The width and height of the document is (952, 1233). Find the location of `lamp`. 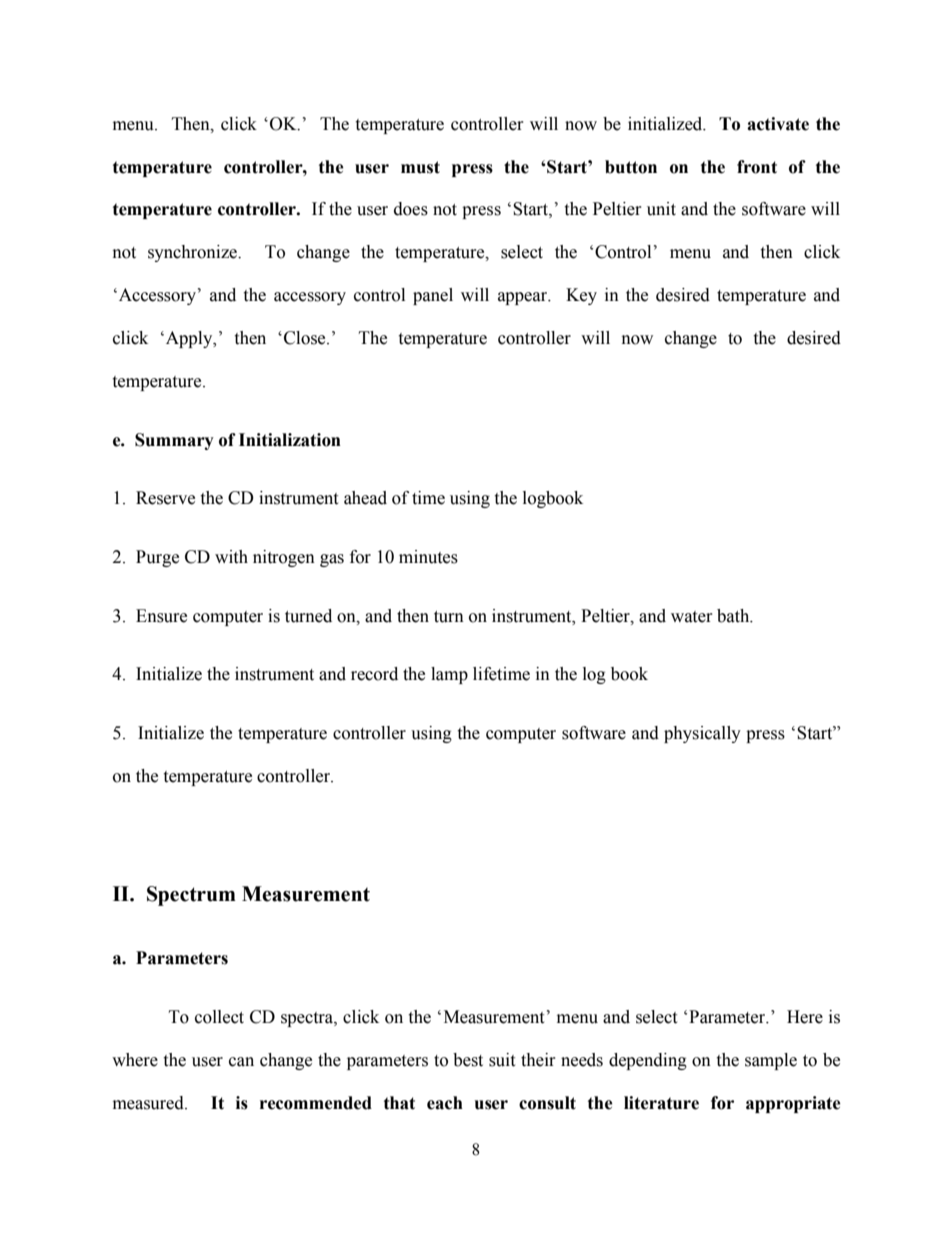

lamp is located at coordinates (449, 675).
